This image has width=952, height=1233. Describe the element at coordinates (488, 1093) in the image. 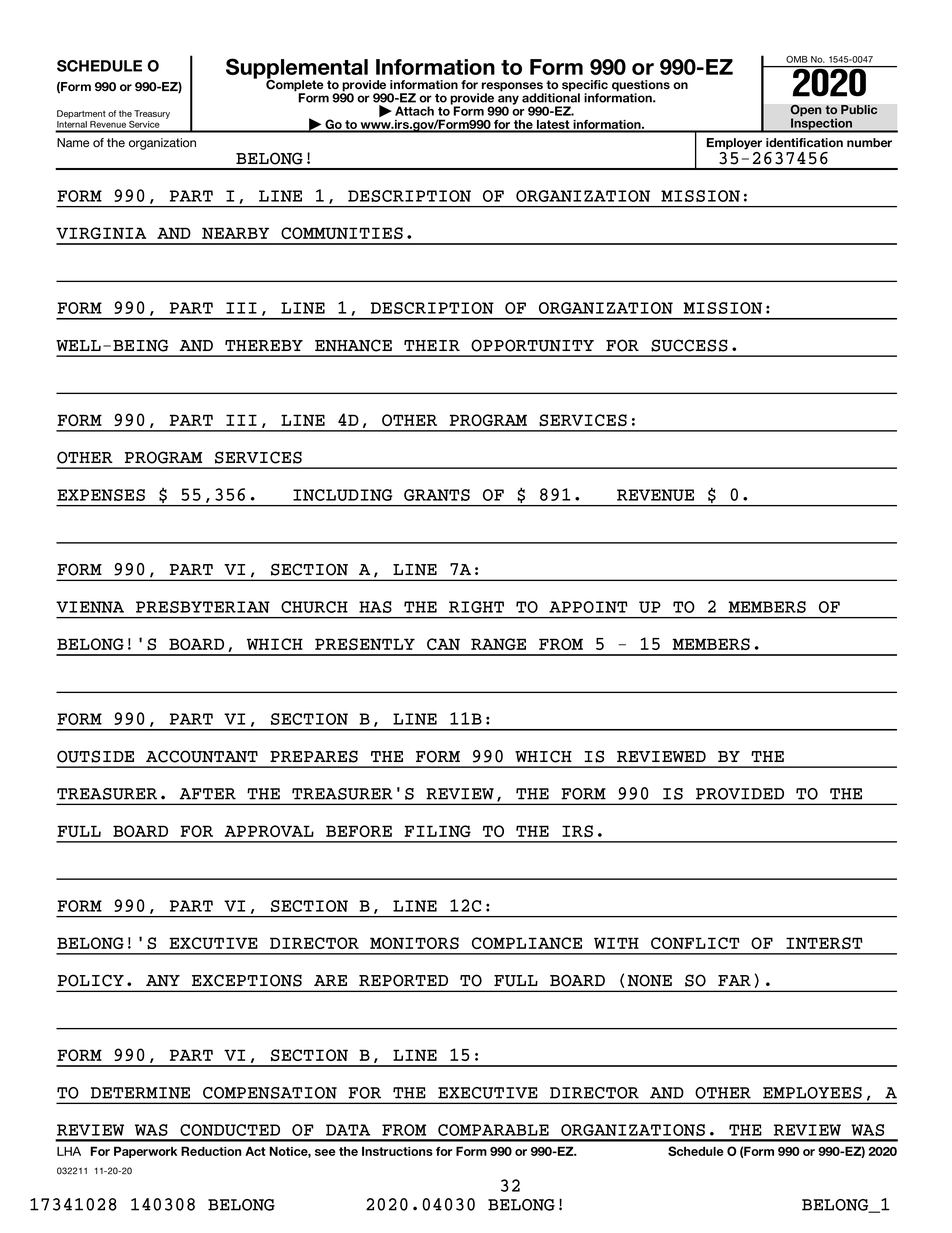

I see `EXECUTIVE` at that location.
